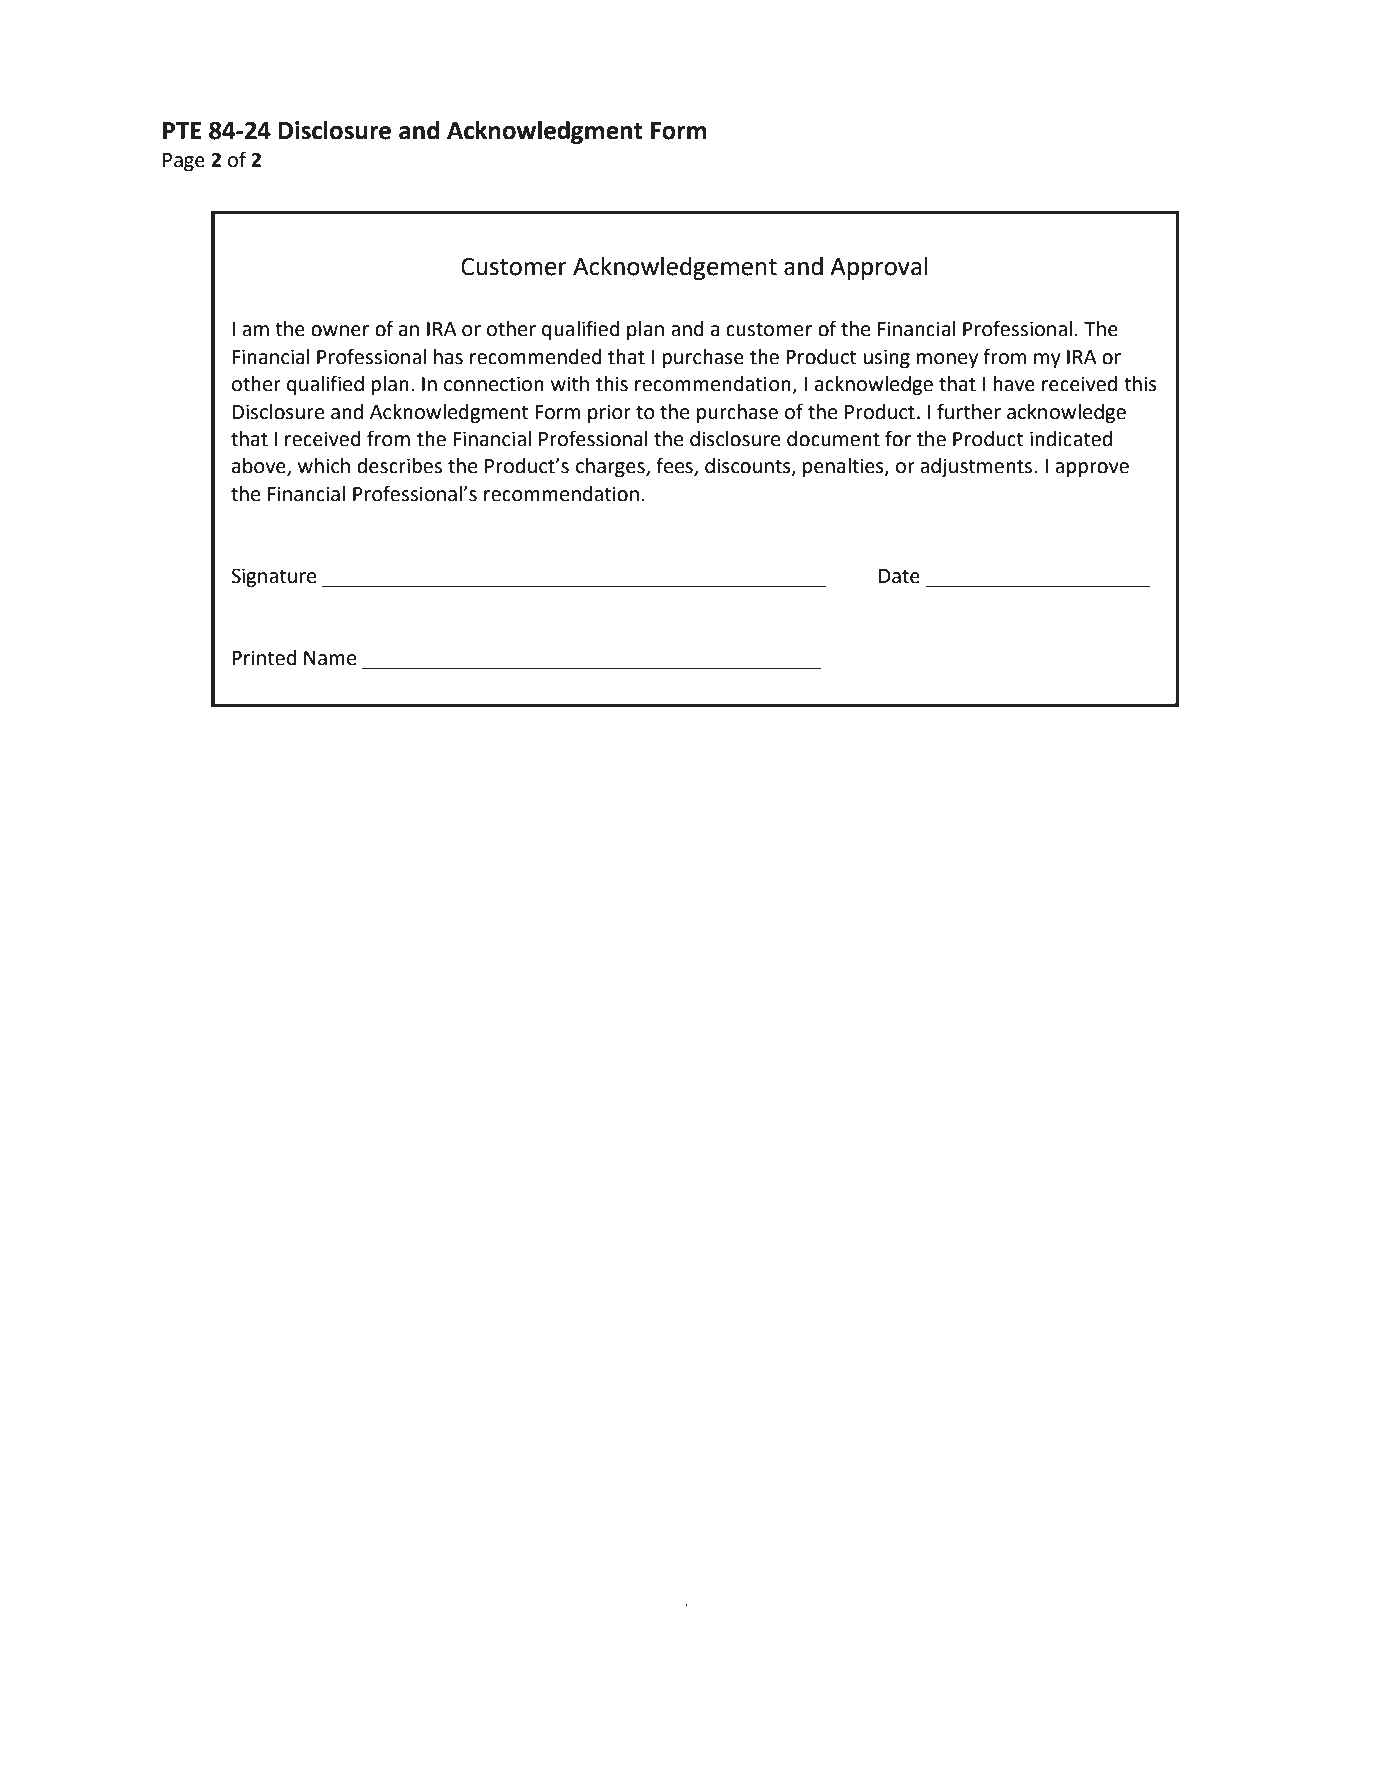  Describe the element at coordinates (264, 658) in the document. I see `Printed` at that location.
